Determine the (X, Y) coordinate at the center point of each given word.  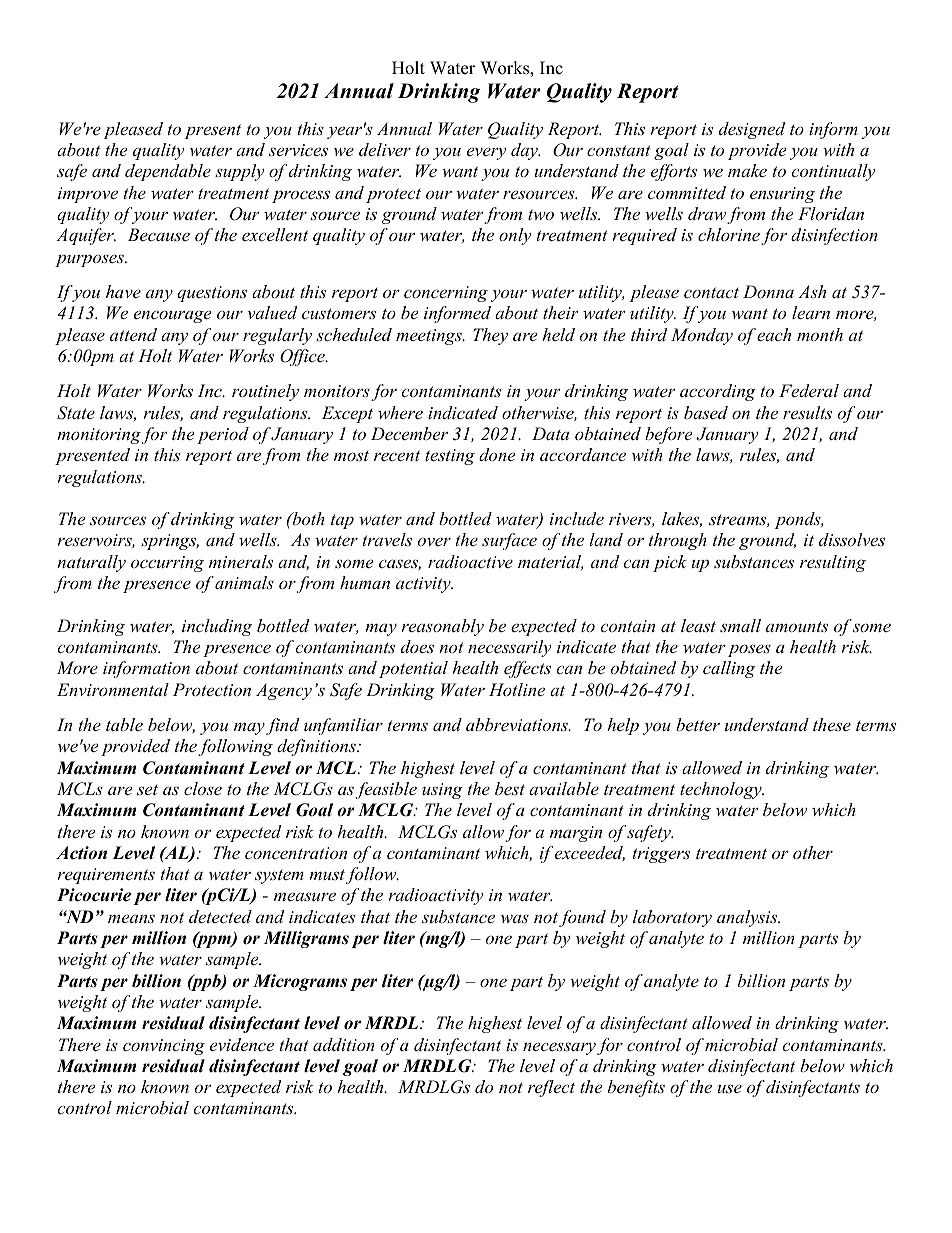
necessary (559, 1048)
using (442, 791)
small (740, 625)
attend (133, 334)
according (718, 392)
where (400, 412)
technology (722, 790)
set (147, 790)
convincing (164, 1047)
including (217, 627)
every (486, 153)
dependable (168, 172)
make (747, 170)
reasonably (442, 627)
